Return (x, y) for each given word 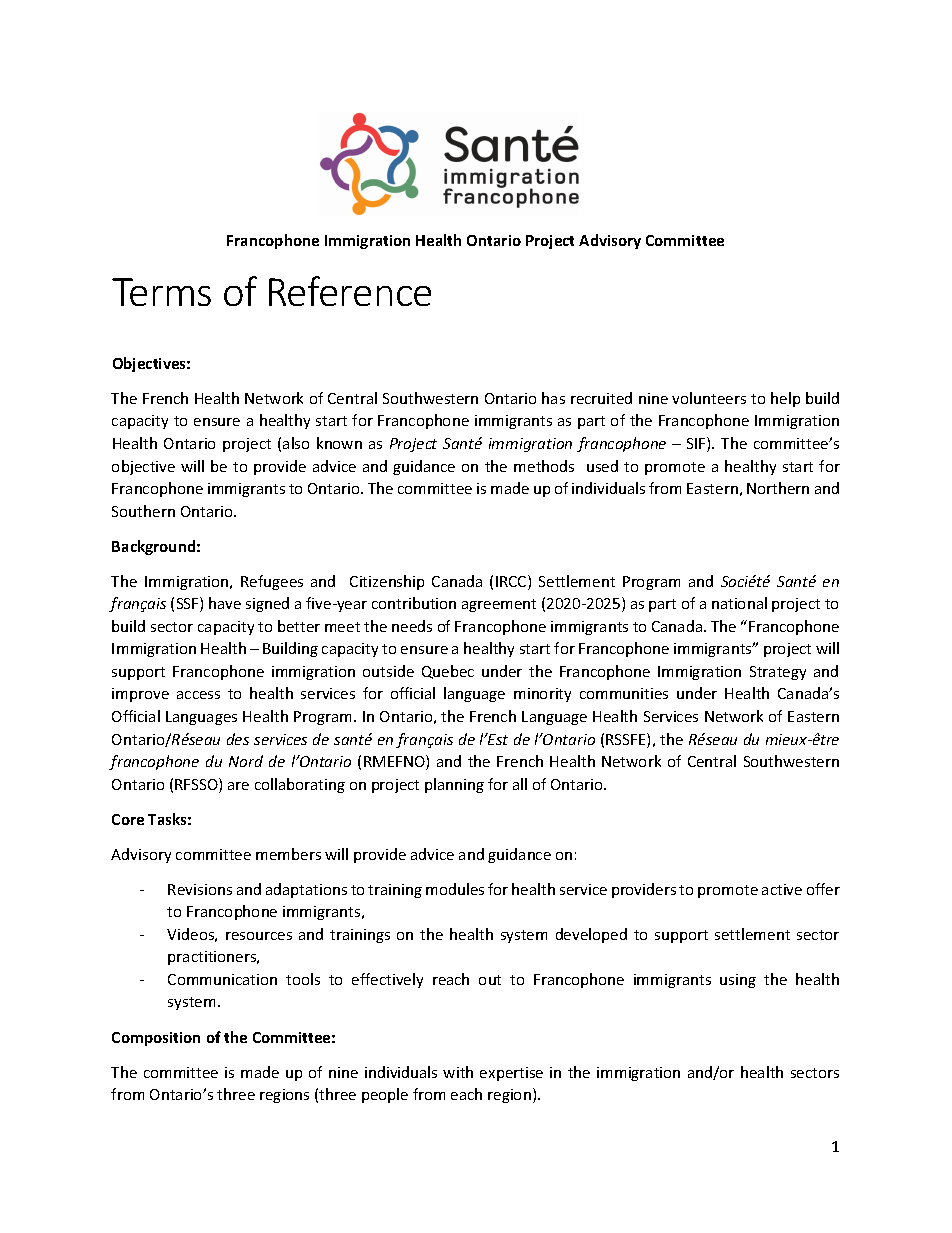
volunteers (709, 398)
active (782, 889)
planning (454, 785)
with (458, 1072)
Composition (156, 1039)
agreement (499, 605)
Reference (350, 291)
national (739, 603)
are (238, 786)
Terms (161, 292)
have (225, 603)
